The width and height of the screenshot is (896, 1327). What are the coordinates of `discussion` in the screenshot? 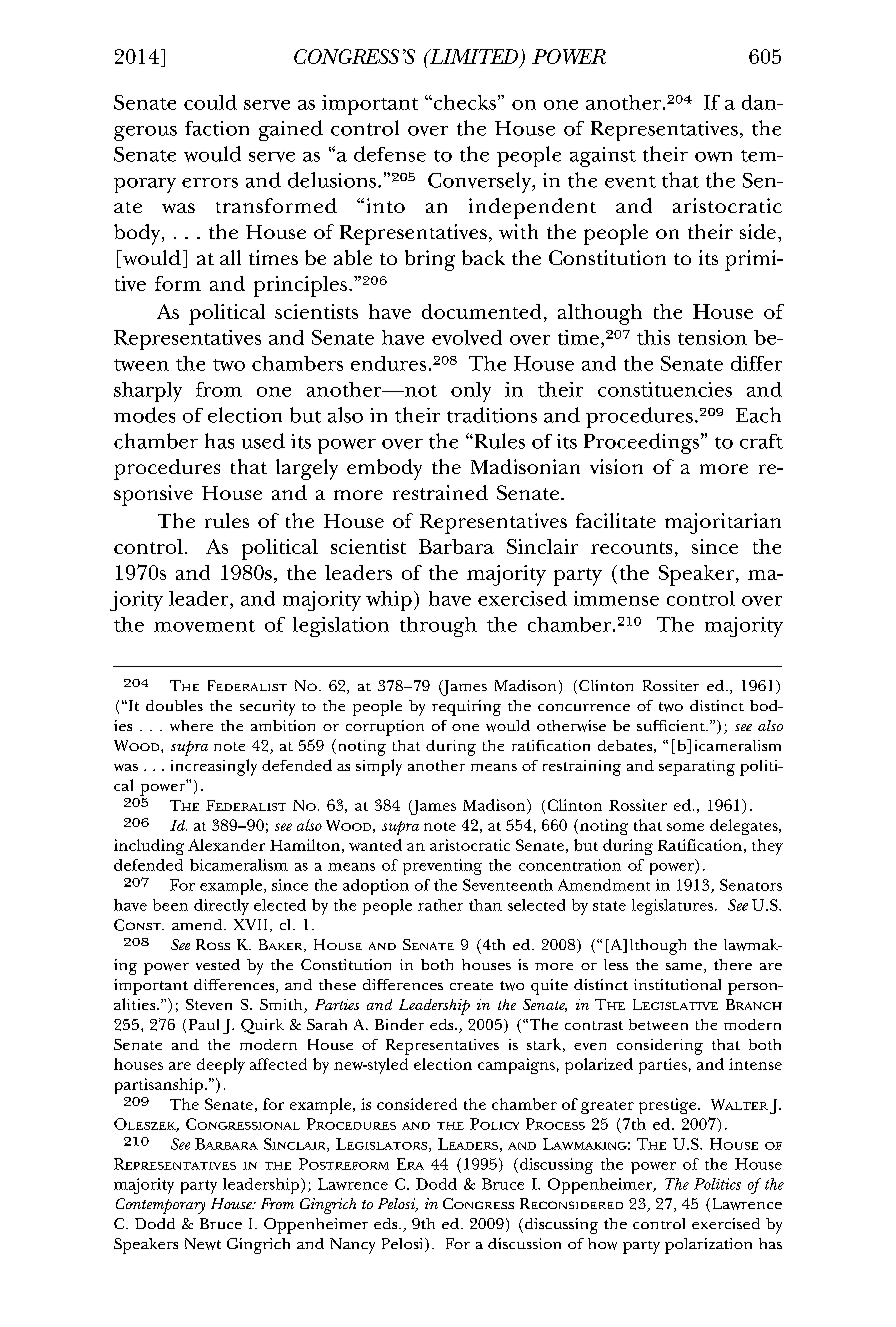 It's located at (524, 1243).
